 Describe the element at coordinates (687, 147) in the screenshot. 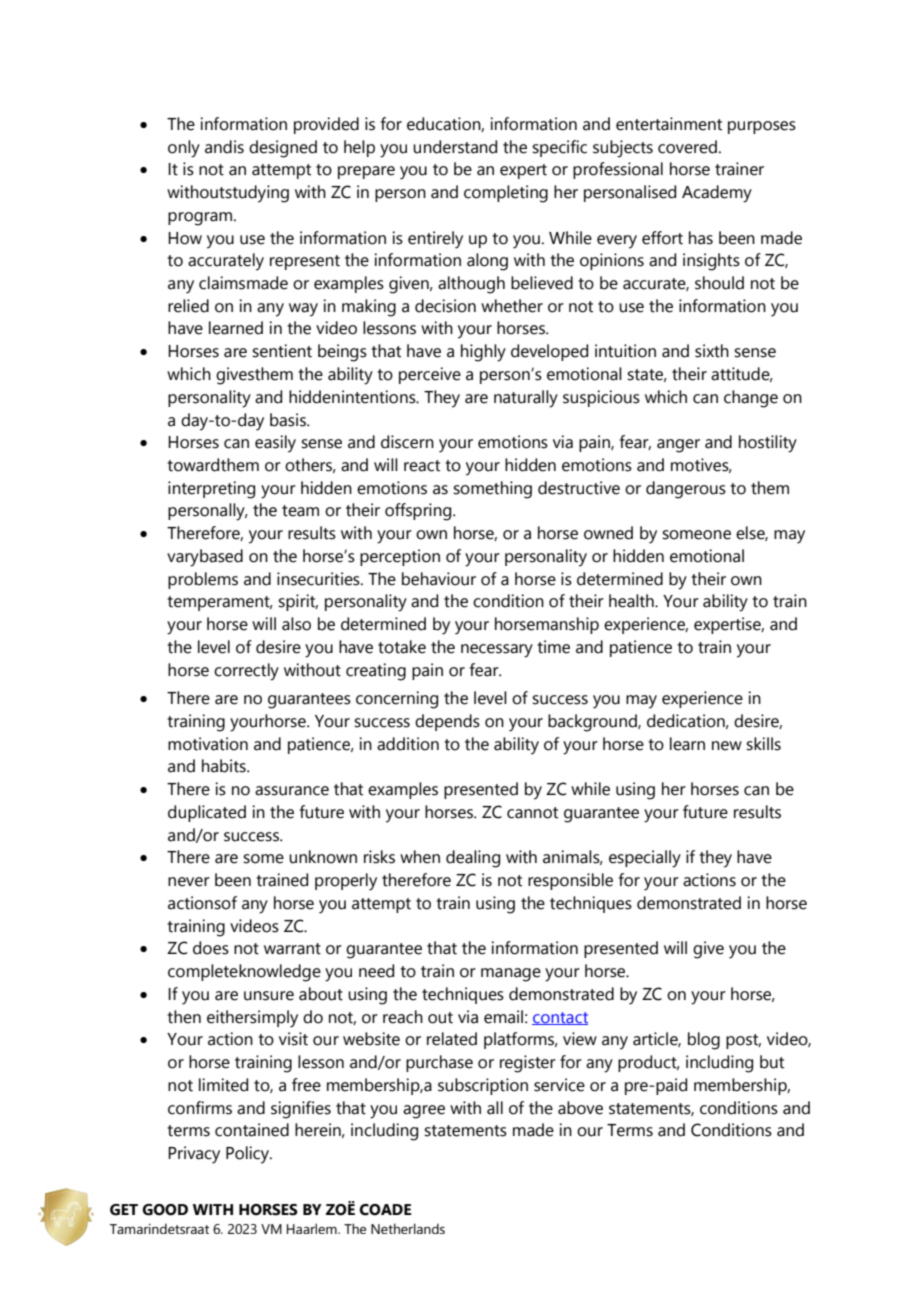

I see `covered` at that location.
